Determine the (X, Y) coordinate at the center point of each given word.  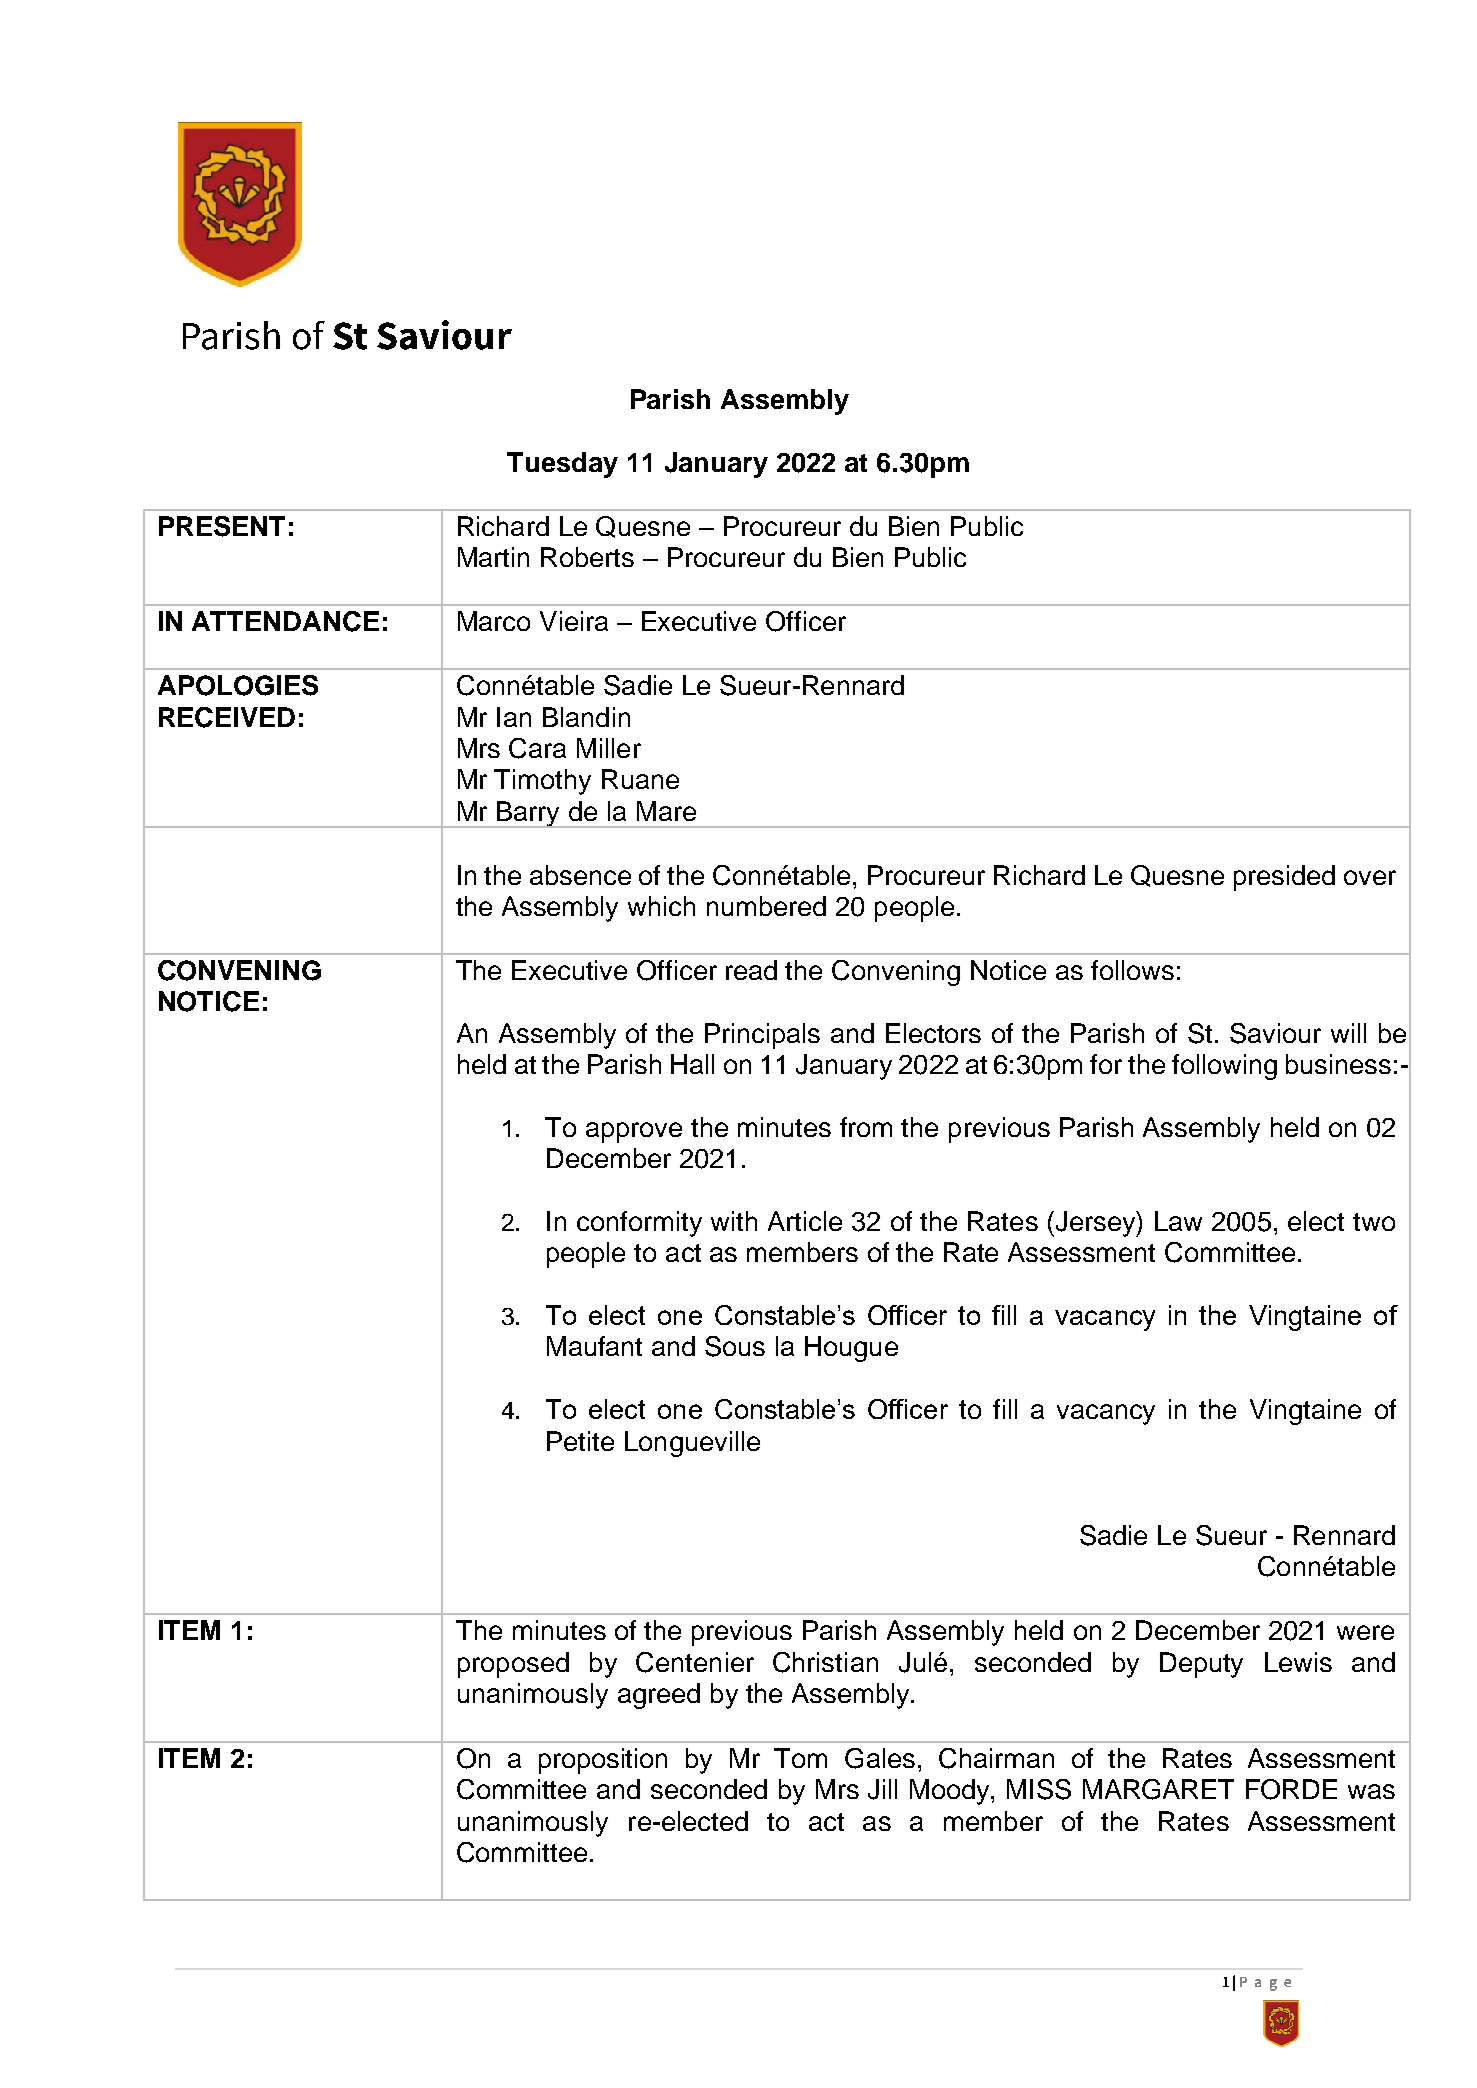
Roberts (587, 557)
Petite (580, 1441)
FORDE (1291, 1789)
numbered (766, 906)
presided (1284, 878)
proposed (513, 1665)
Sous (735, 1346)
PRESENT (222, 526)
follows (1132, 970)
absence (580, 875)
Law (1178, 1221)
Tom (800, 1758)
